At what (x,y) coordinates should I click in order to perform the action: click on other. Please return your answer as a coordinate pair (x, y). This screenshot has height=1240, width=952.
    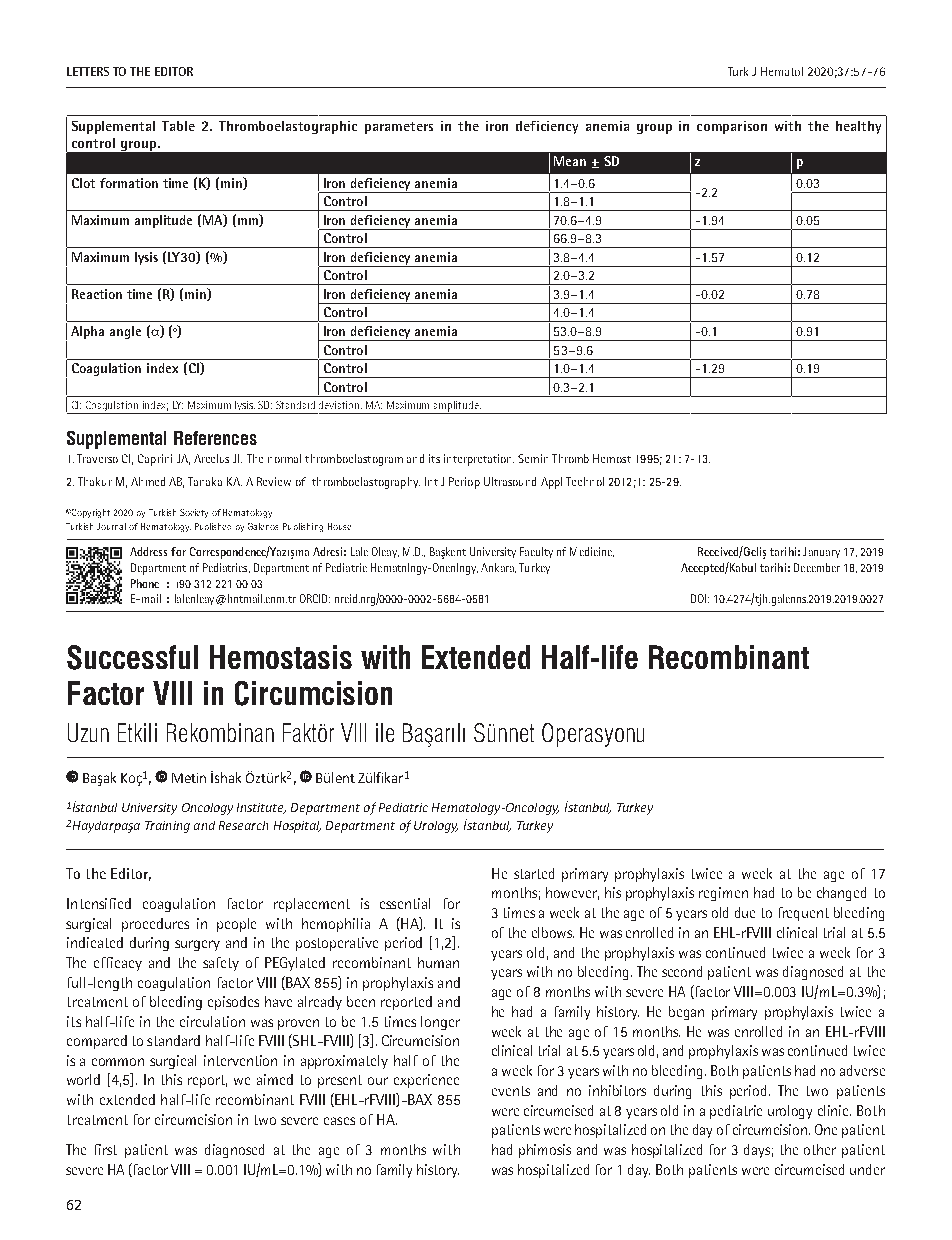
    Looking at the image, I should click on (820, 1149).
